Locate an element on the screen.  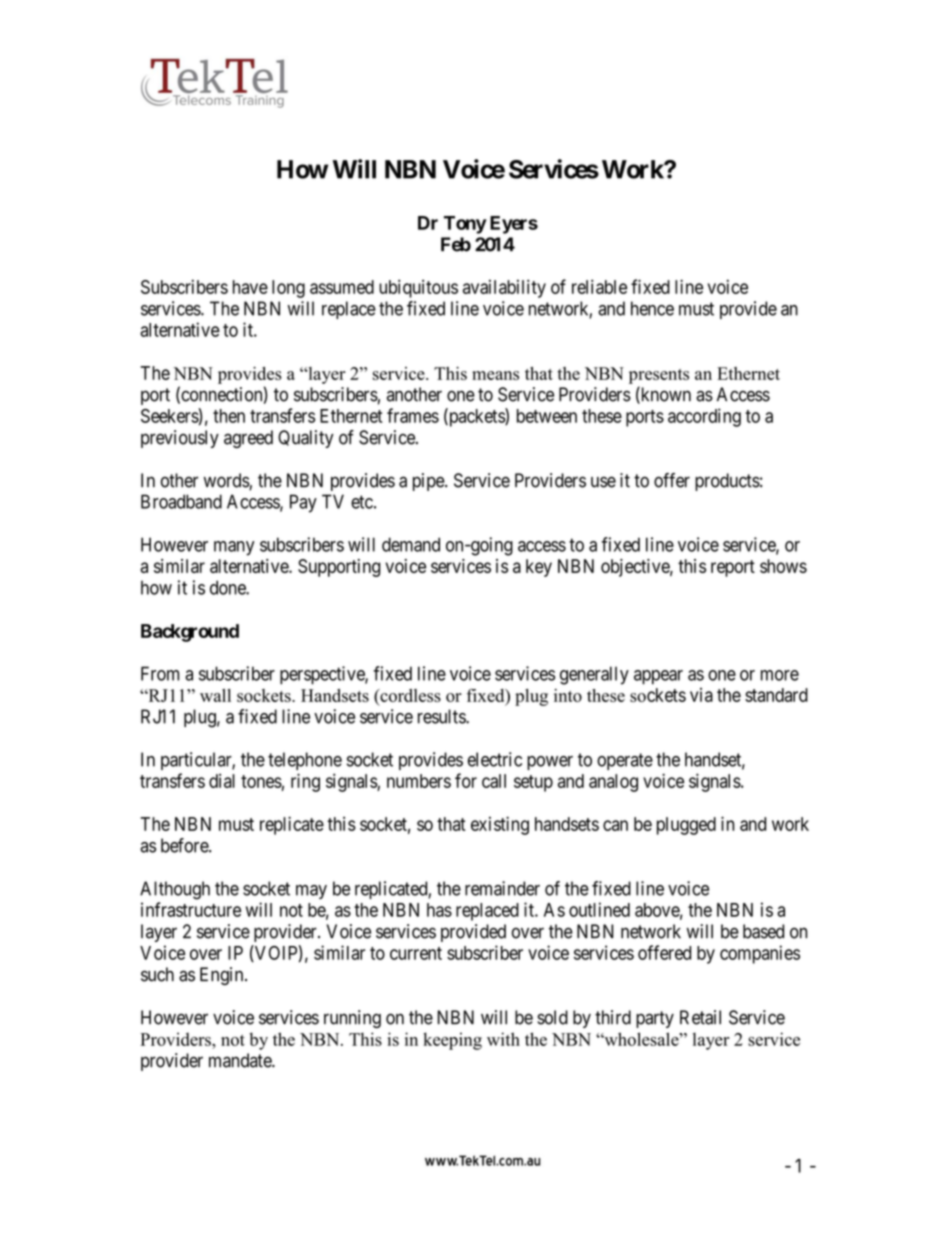
according is located at coordinates (704, 417).
